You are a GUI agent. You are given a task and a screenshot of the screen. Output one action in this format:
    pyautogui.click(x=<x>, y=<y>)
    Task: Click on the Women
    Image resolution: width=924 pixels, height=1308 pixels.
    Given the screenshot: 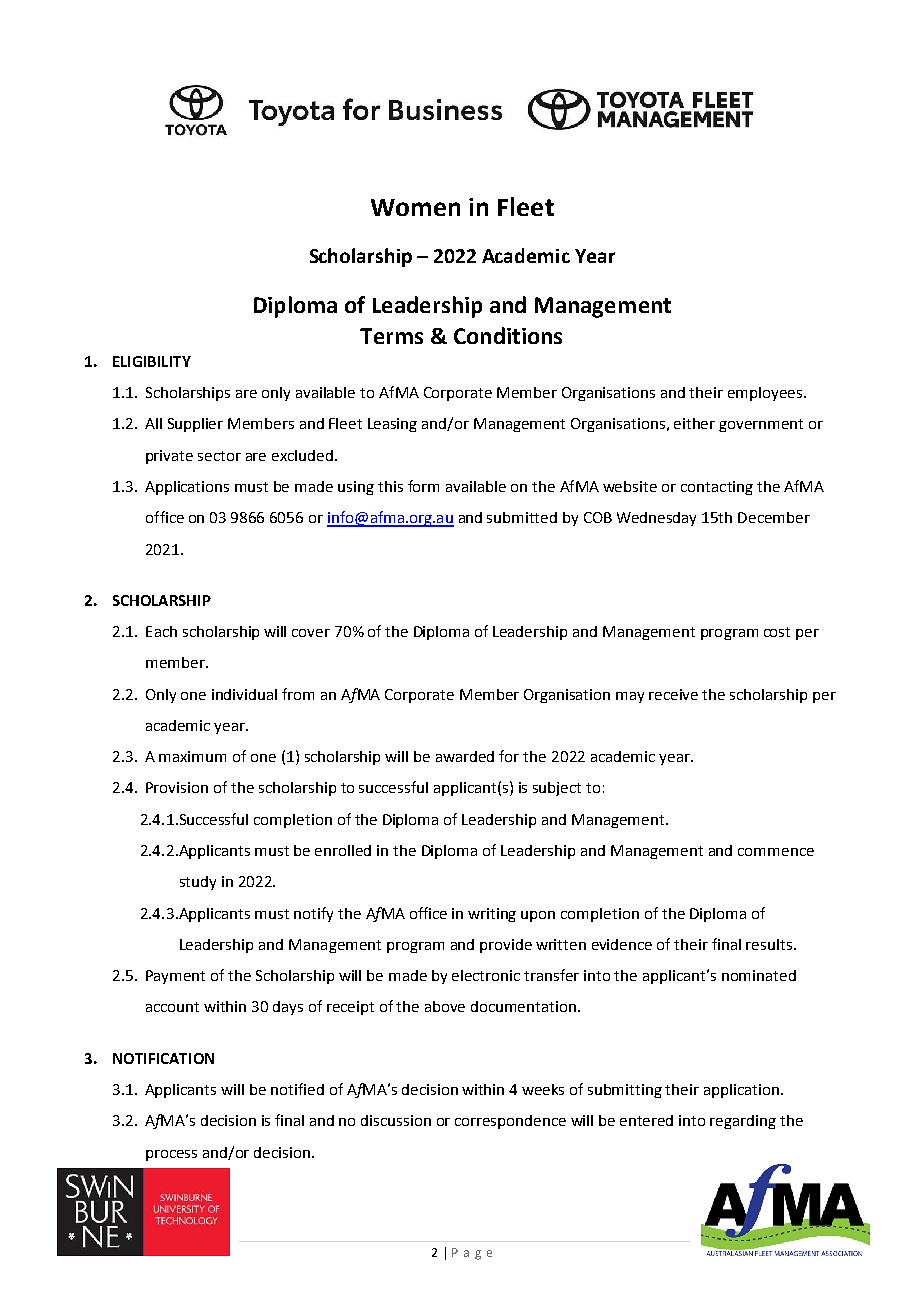 What is the action you would take?
    pyautogui.click(x=415, y=207)
